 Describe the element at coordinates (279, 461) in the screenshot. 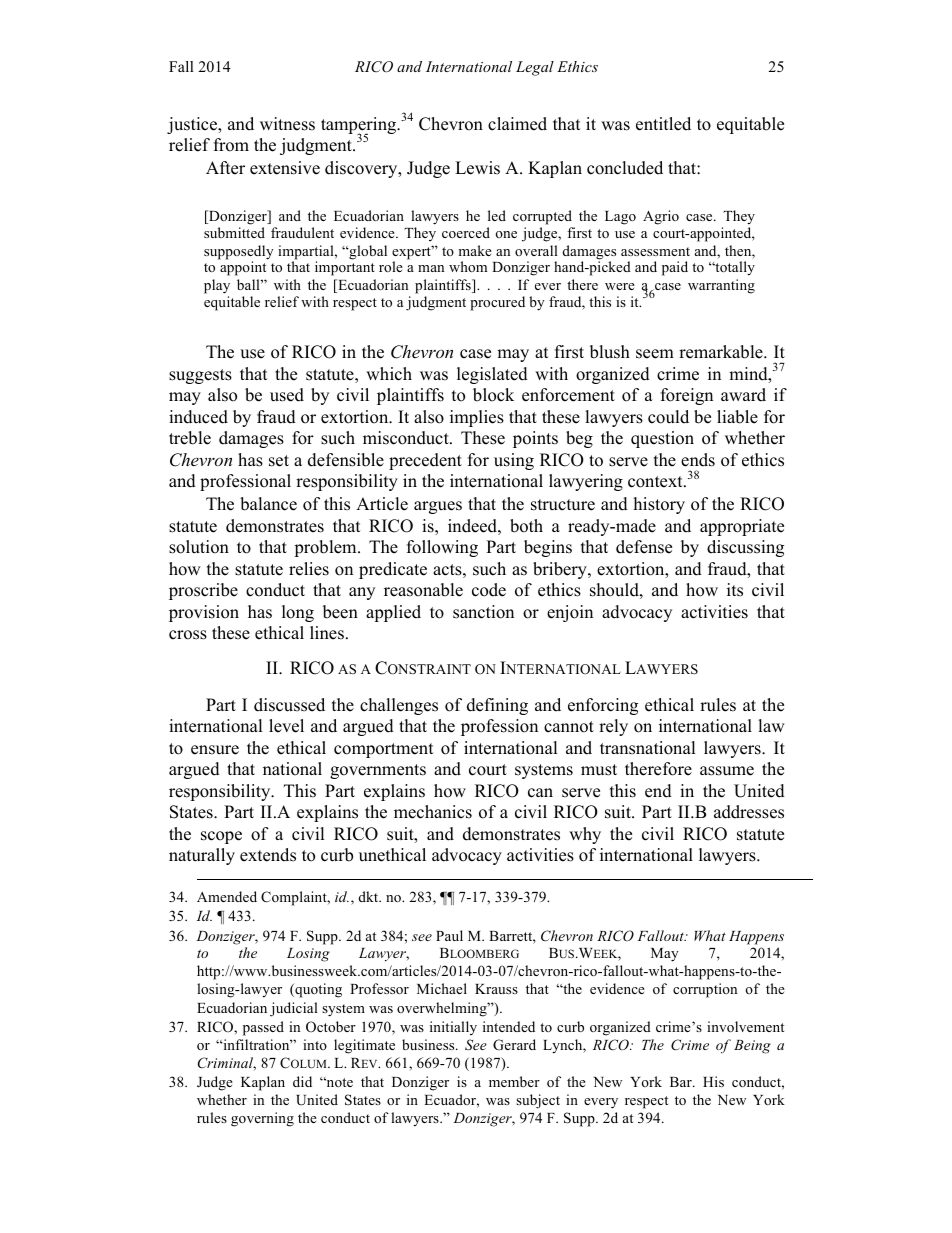

I see `set` at that location.
